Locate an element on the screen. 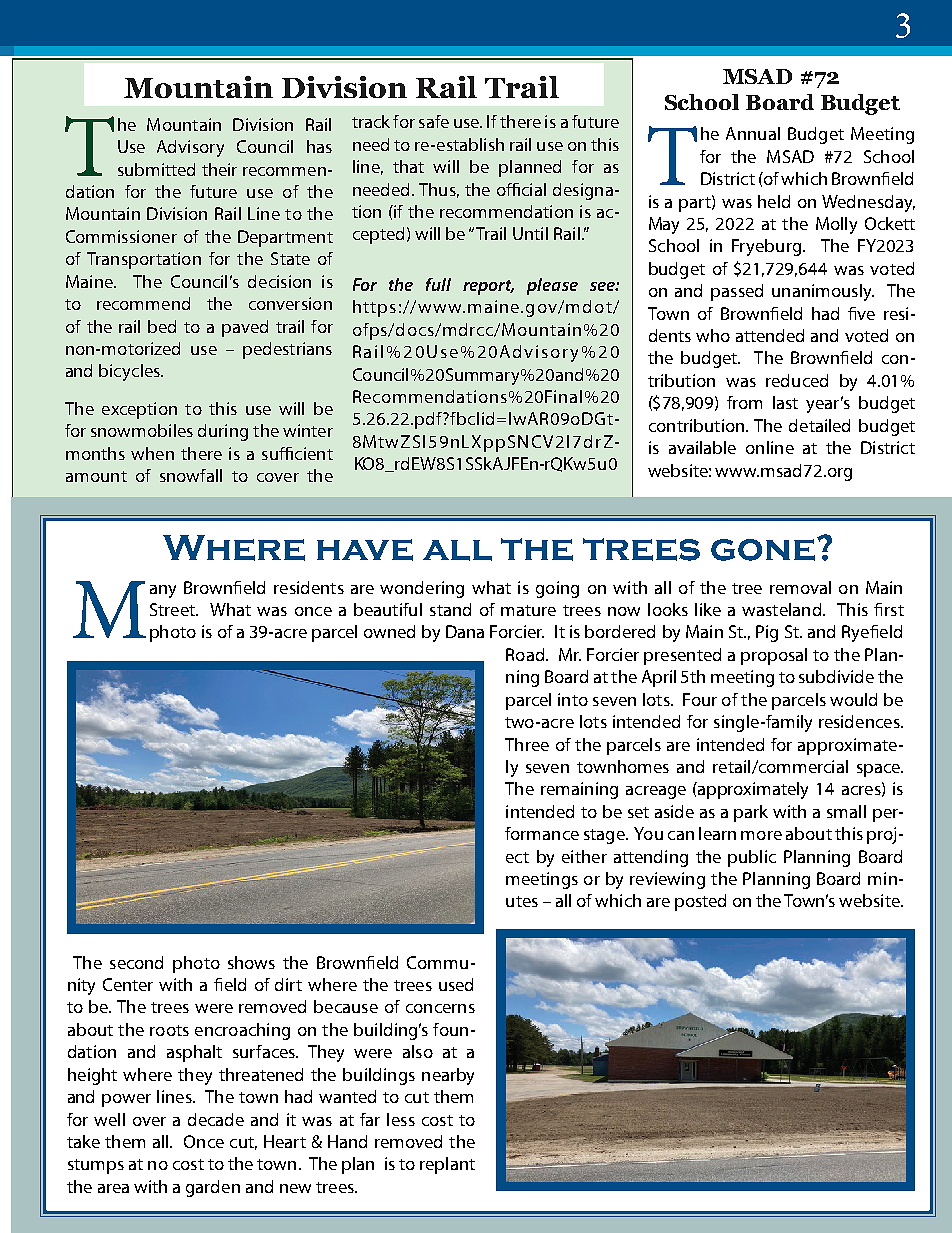 This screenshot has height=1233, width=952. more is located at coordinates (761, 835).
